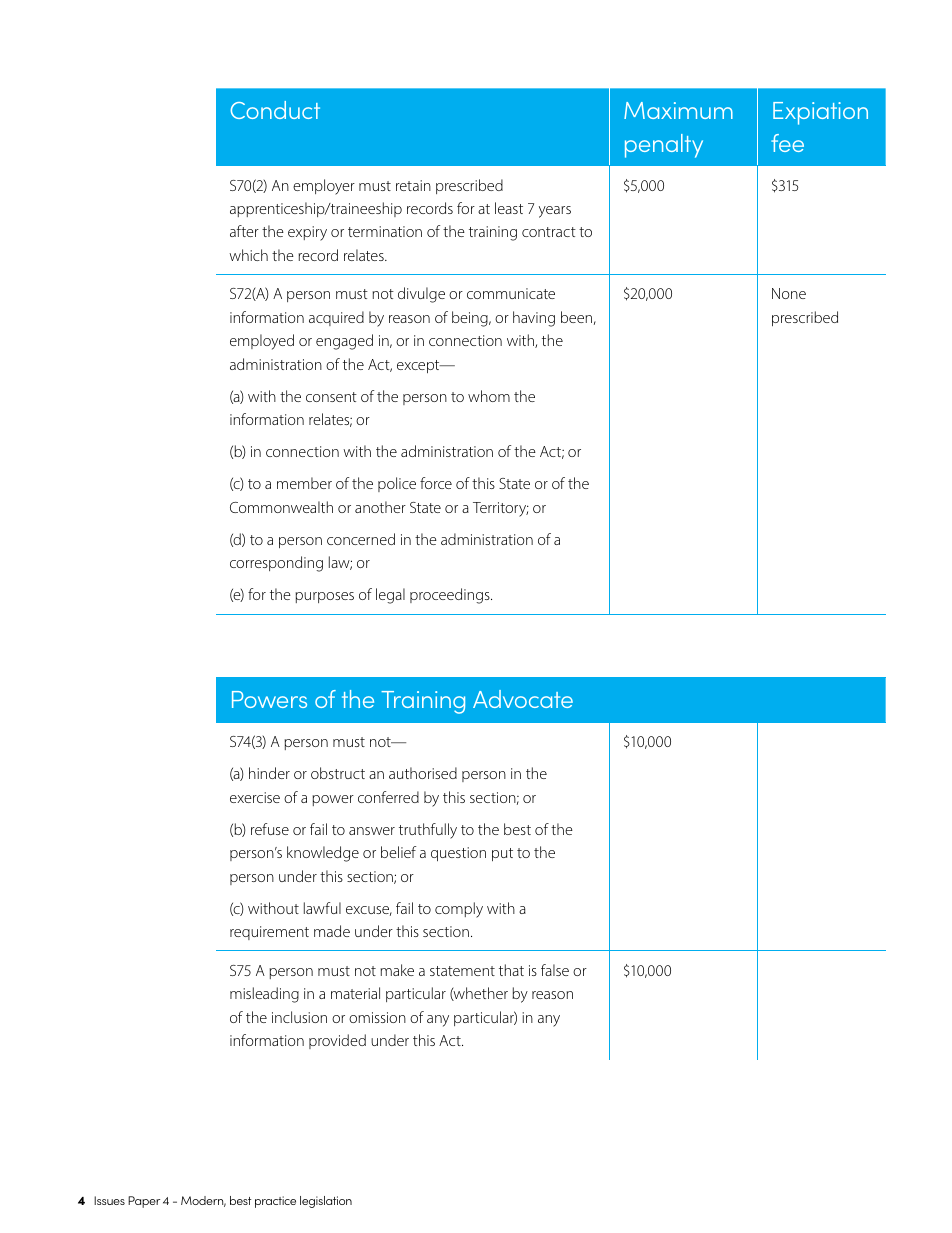  What do you see at coordinates (326, 1202) in the image?
I see `legislation` at bounding box center [326, 1202].
